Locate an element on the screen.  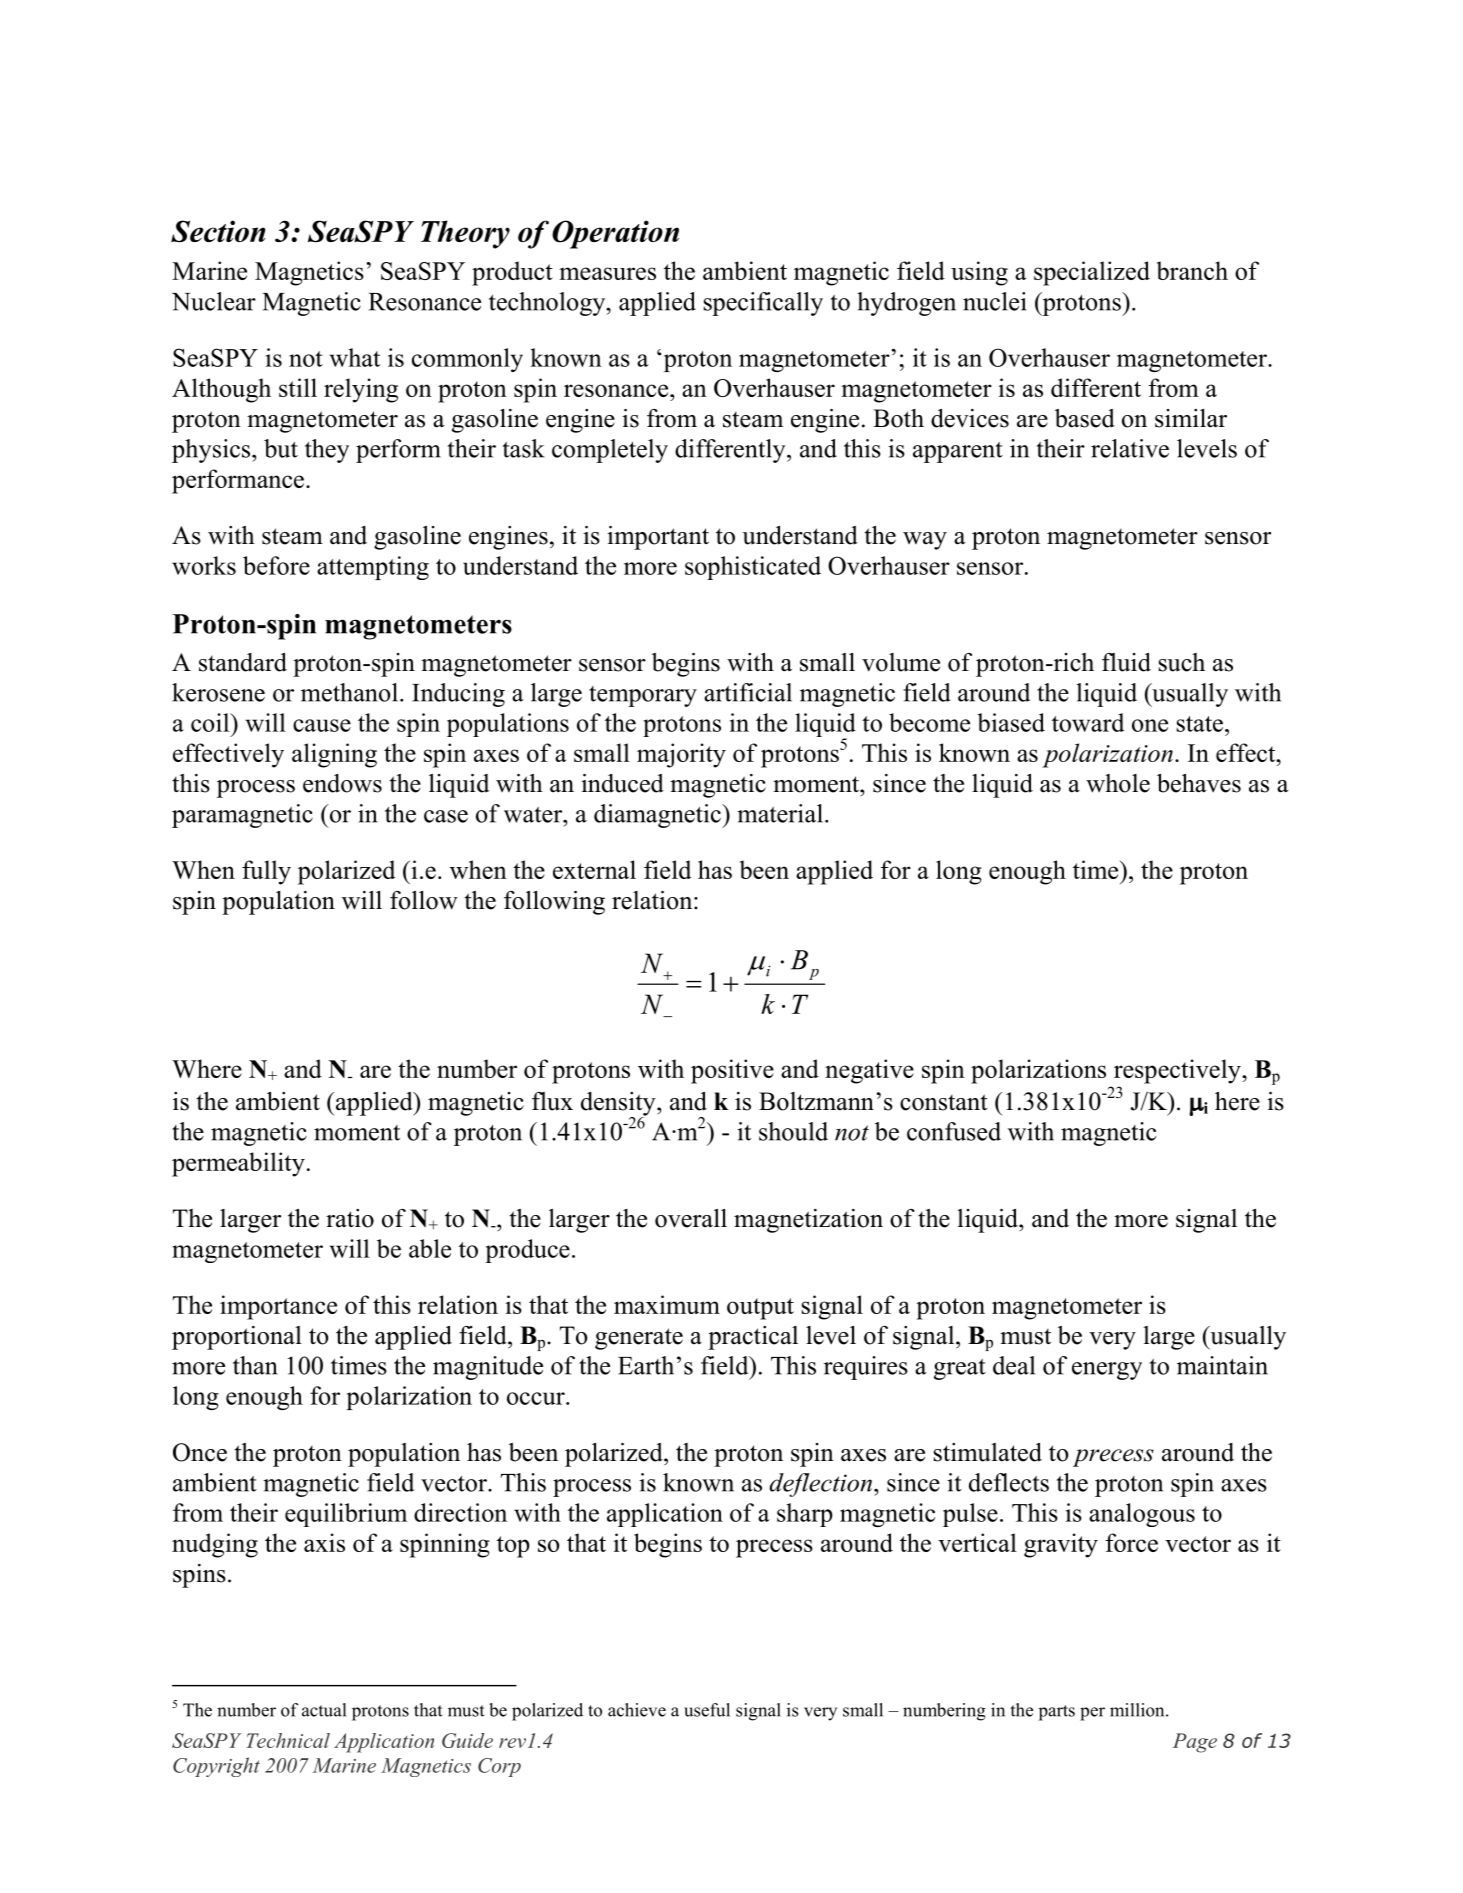
what is located at coordinates (355, 357).
